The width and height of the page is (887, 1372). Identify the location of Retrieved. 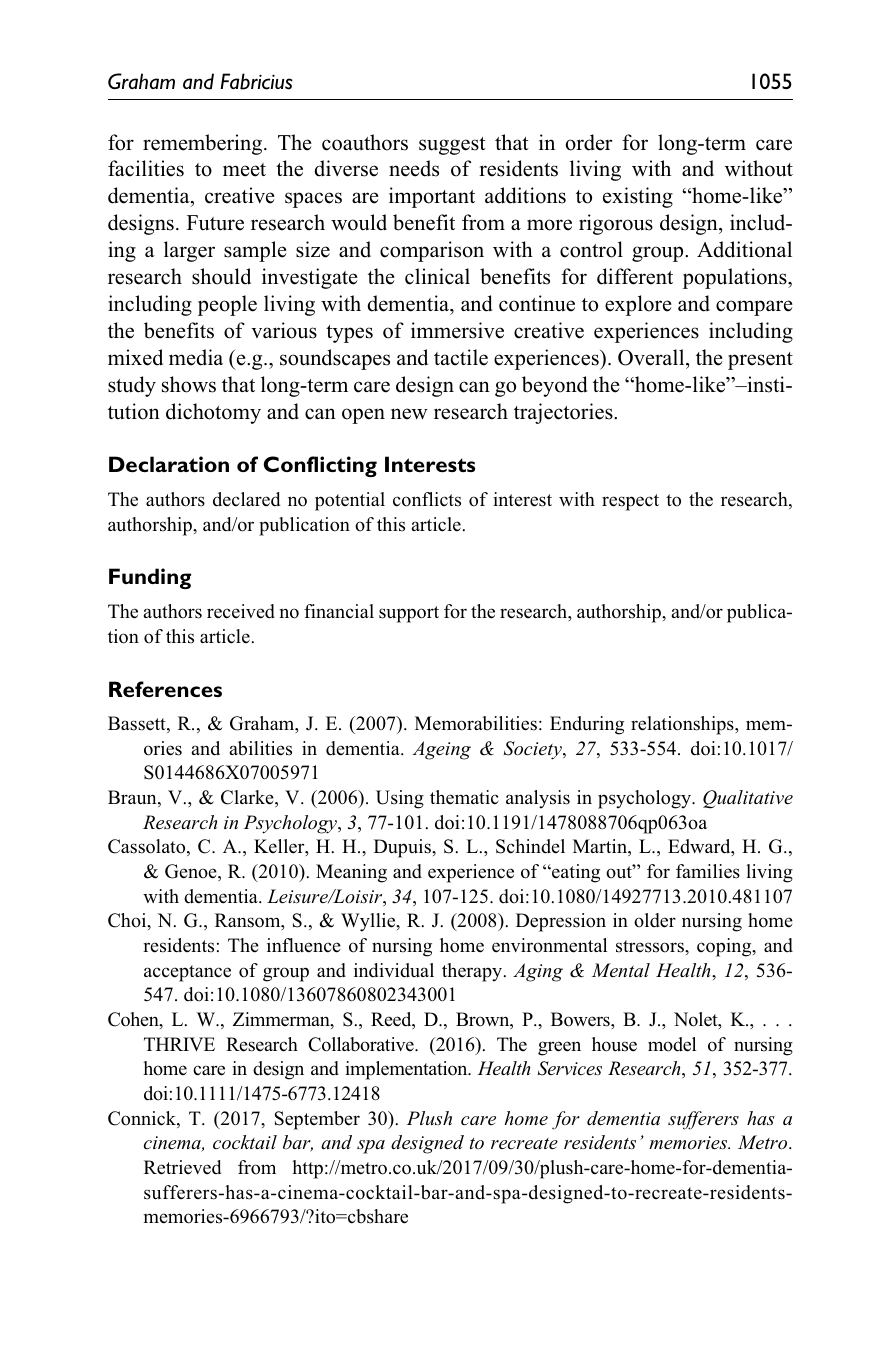
(182, 1167).
